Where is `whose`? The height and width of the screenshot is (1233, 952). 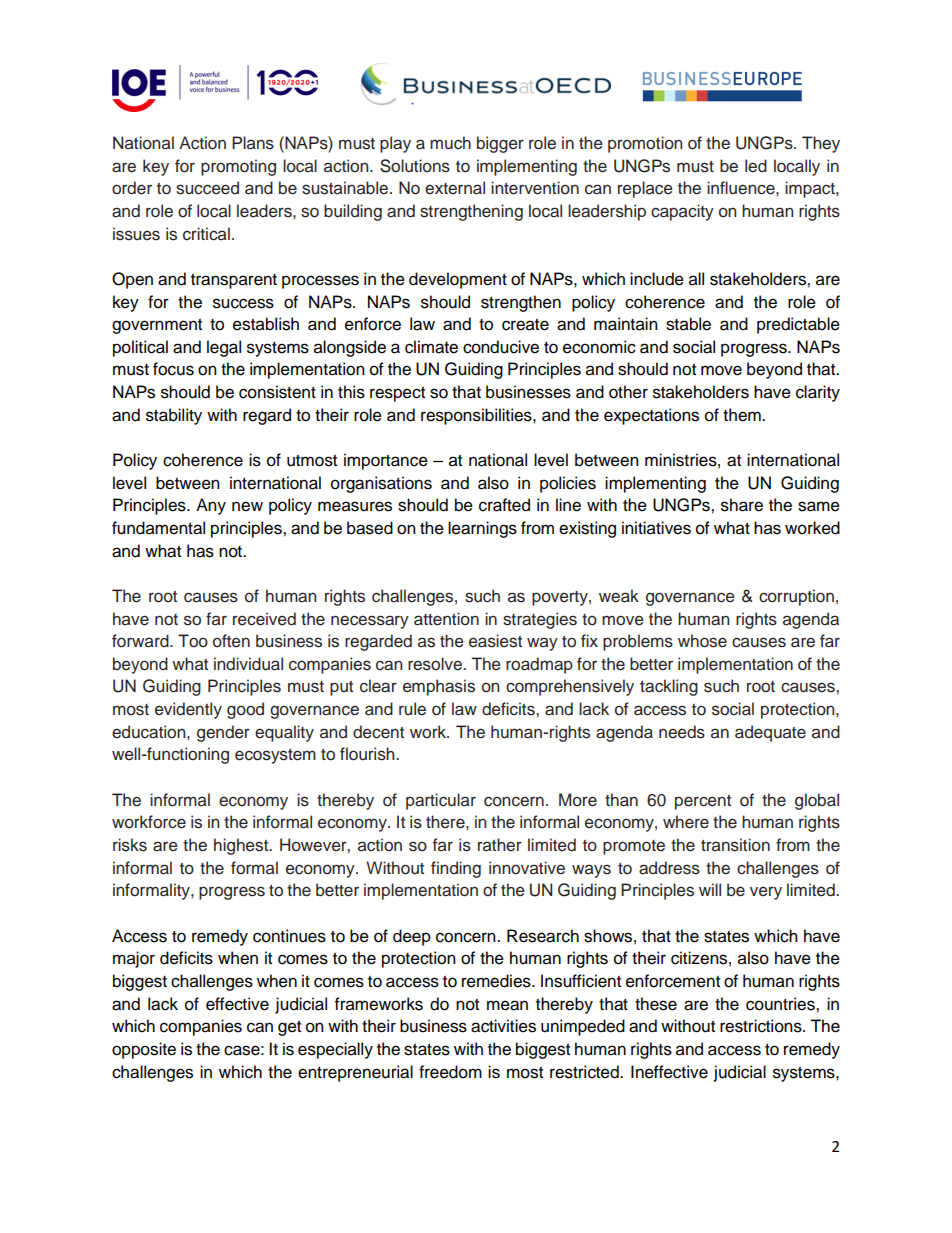
whose is located at coordinates (702, 641).
